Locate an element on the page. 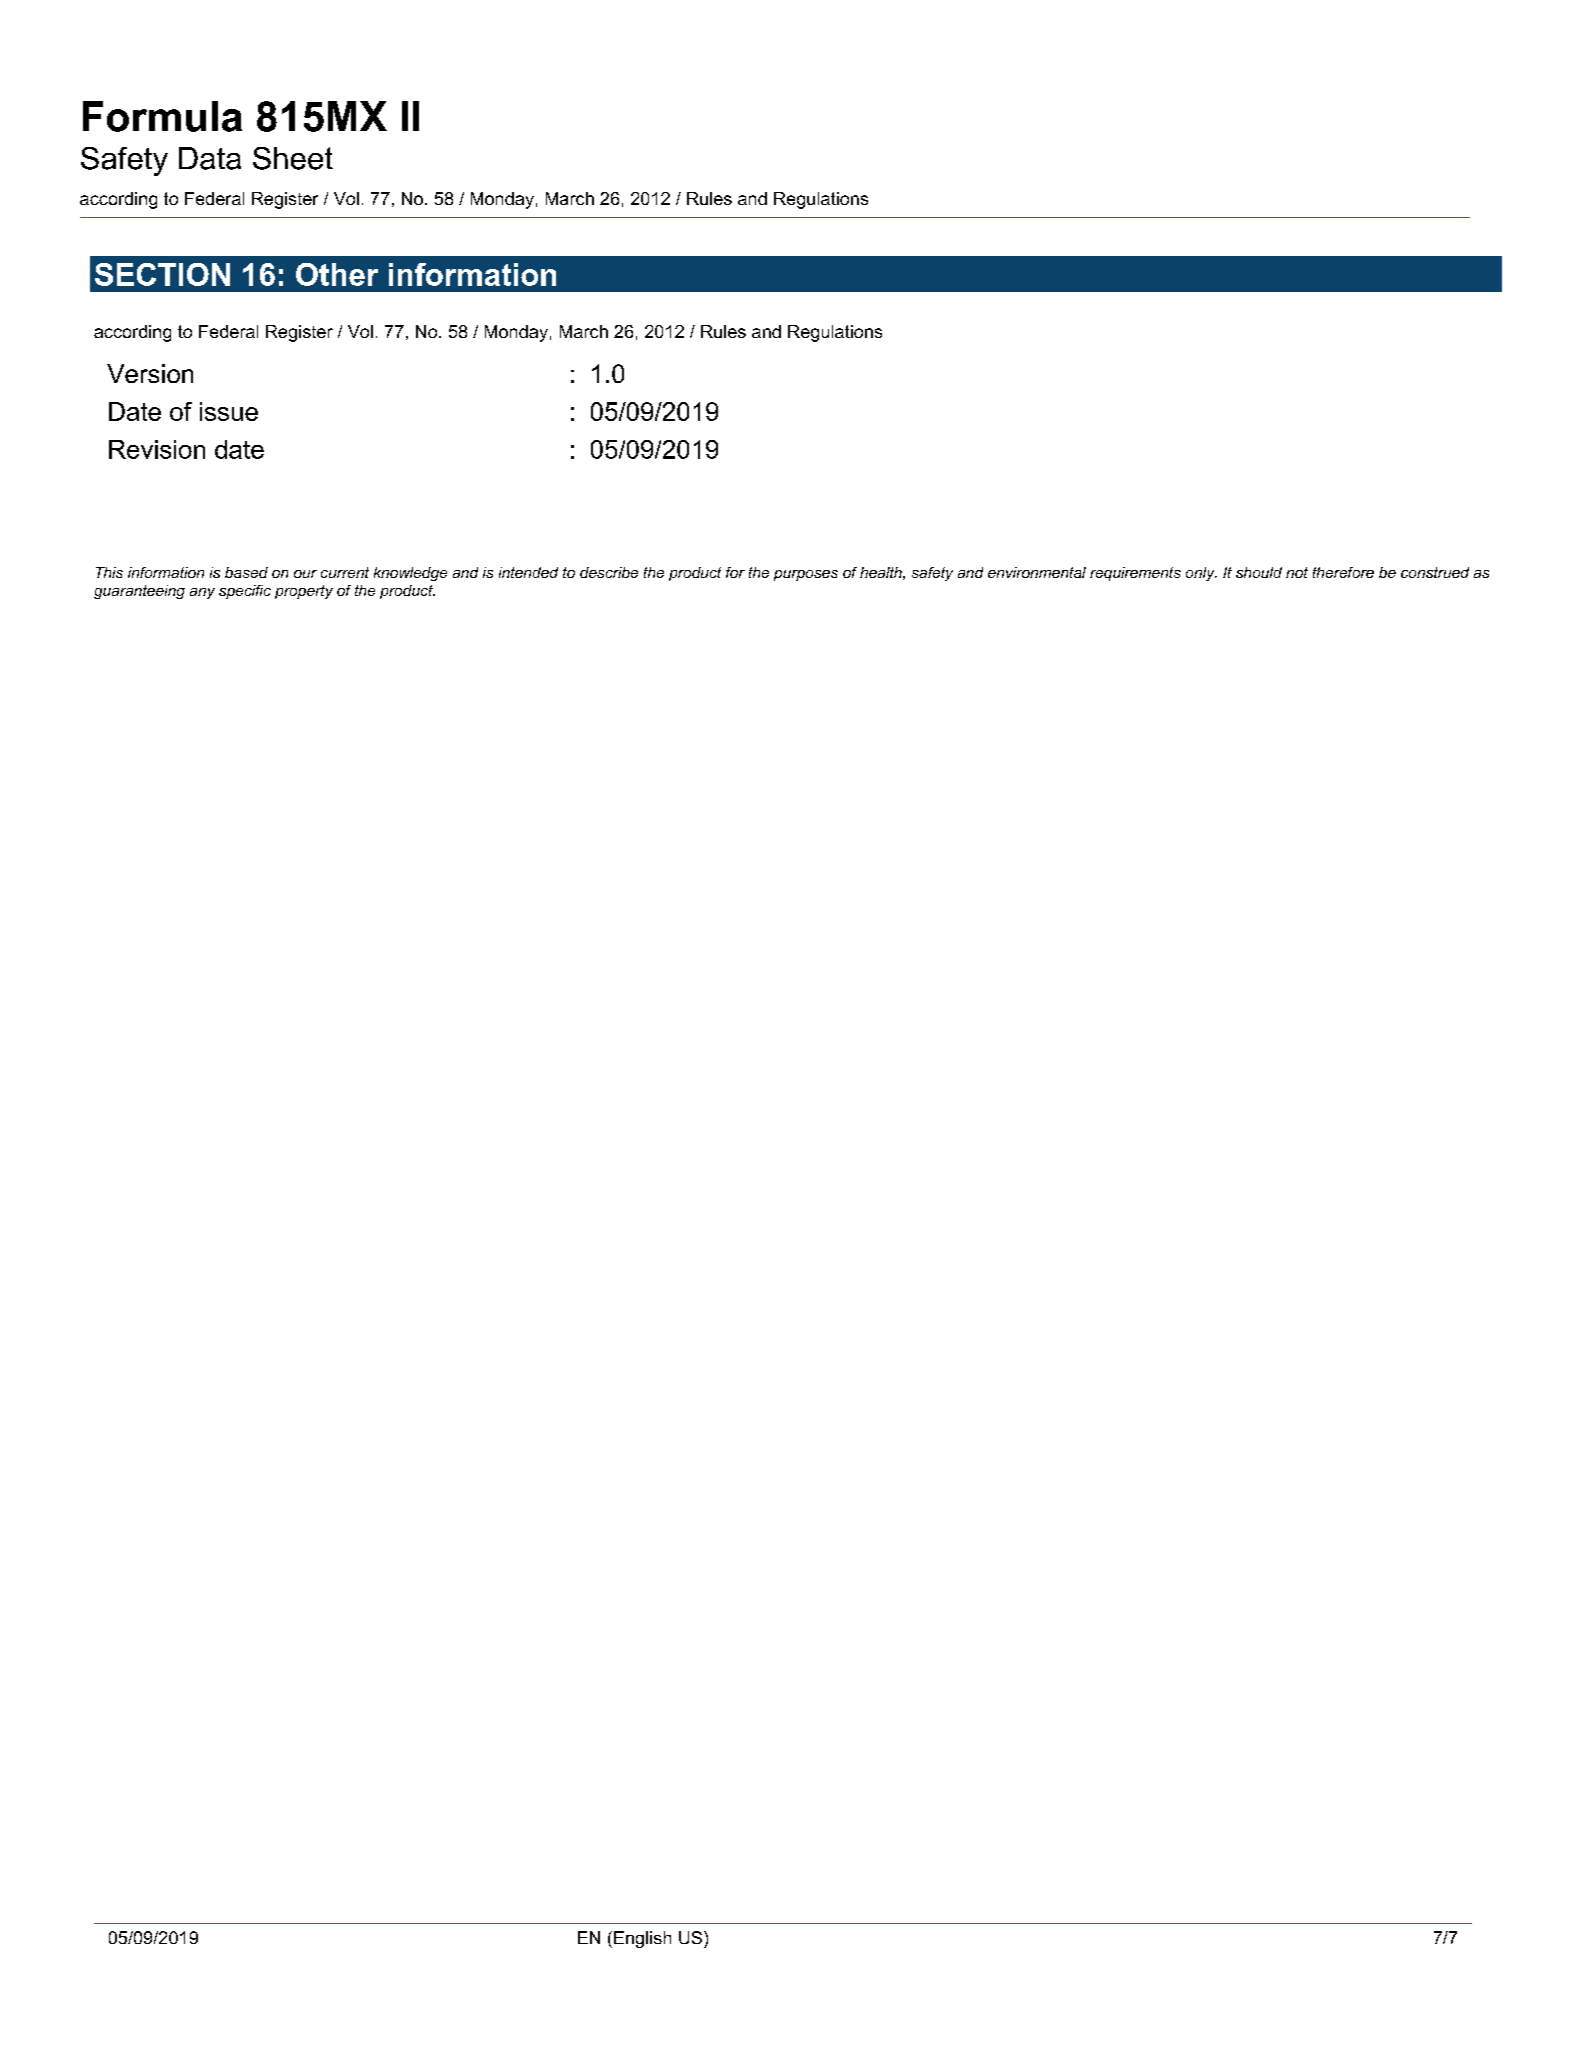  Sheet is located at coordinates (293, 158).
